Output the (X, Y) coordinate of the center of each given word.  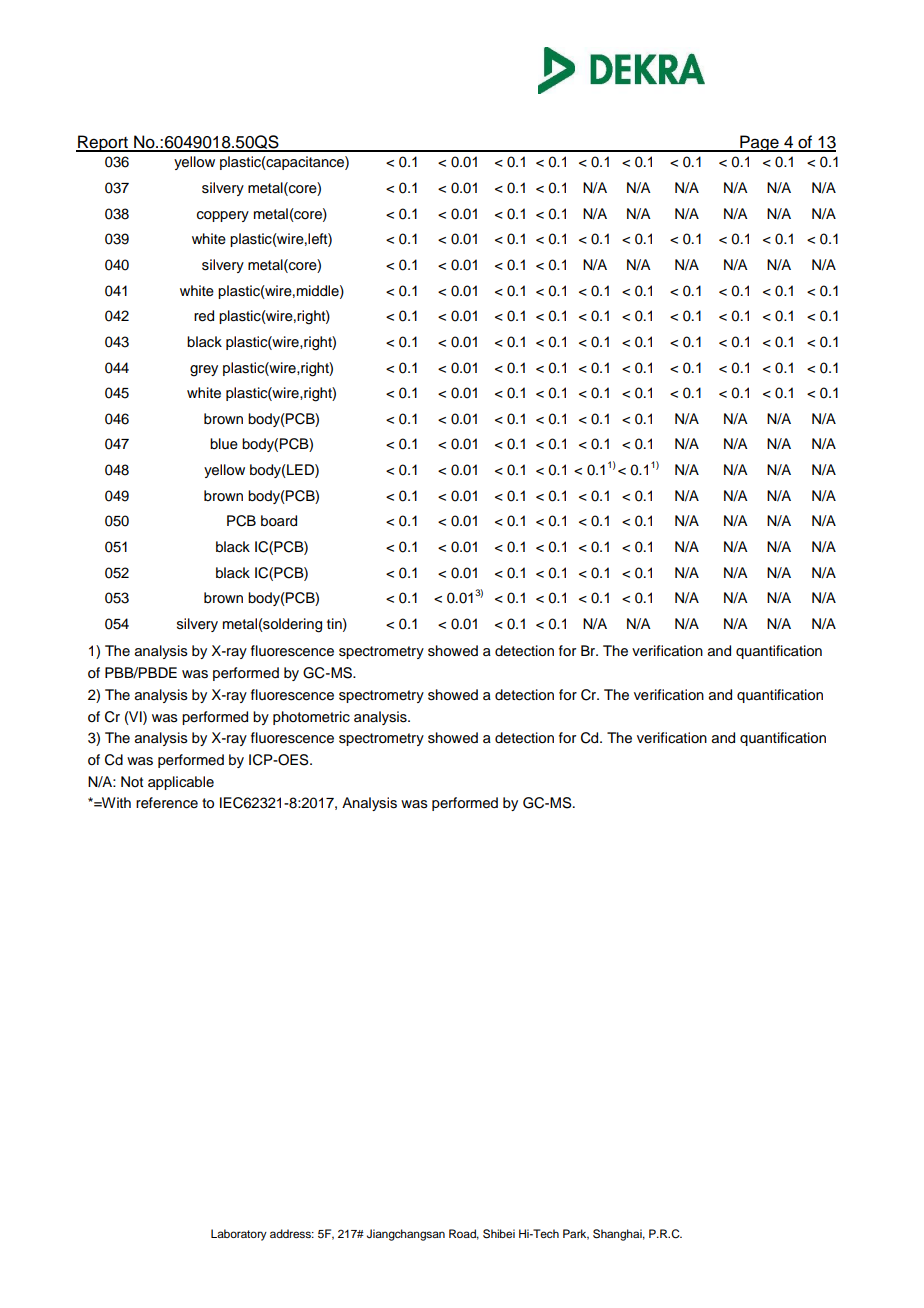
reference (167, 803)
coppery (223, 216)
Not (132, 781)
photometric (311, 718)
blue (224, 444)
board (279, 521)
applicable (181, 783)
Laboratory (239, 1235)
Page (759, 143)
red (204, 316)
